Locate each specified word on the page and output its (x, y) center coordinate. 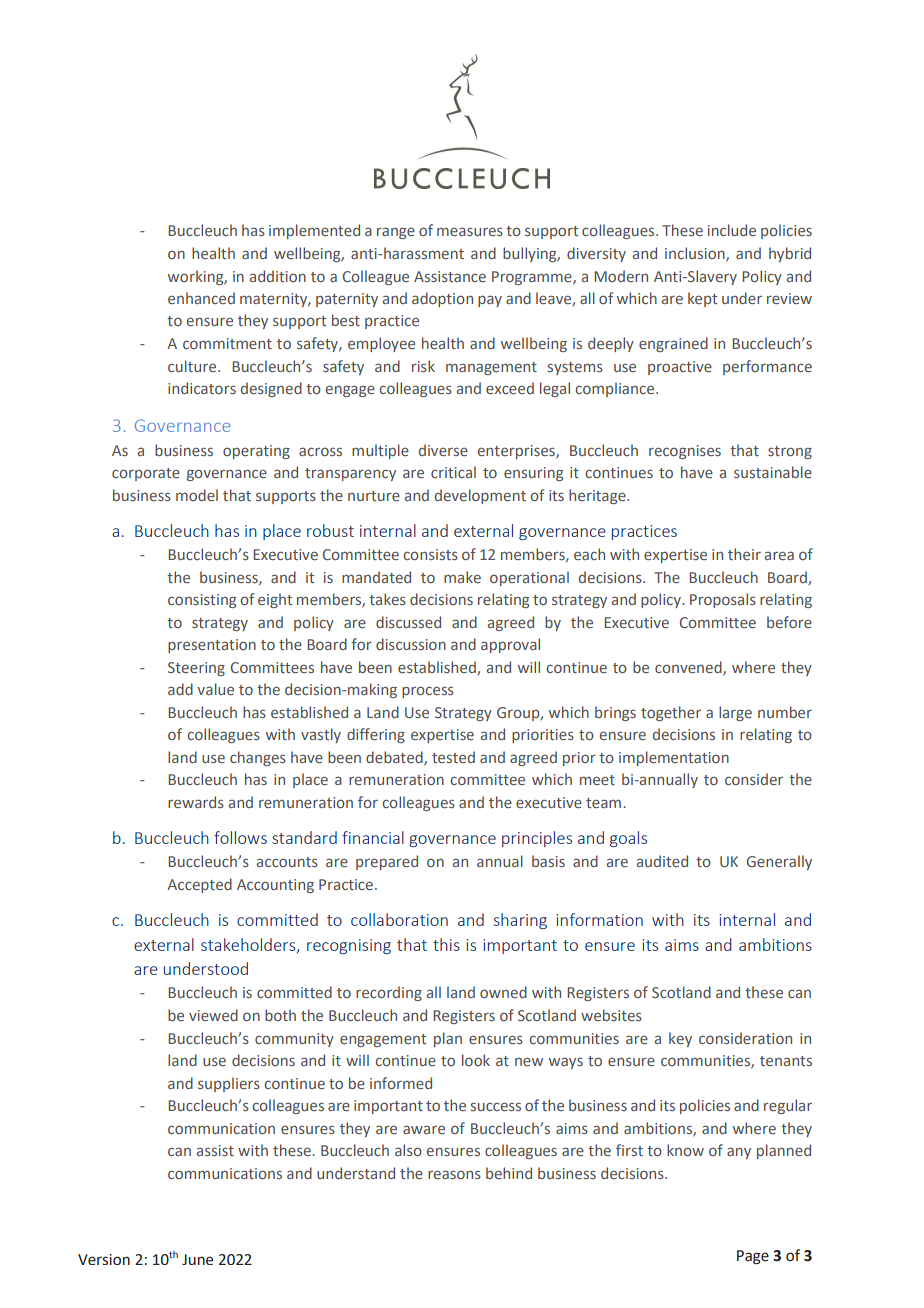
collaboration (399, 919)
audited (662, 861)
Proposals (723, 600)
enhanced (201, 298)
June (197, 1259)
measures (470, 231)
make (462, 577)
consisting (202, 601)
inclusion (696, 254)
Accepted (199, 885)
